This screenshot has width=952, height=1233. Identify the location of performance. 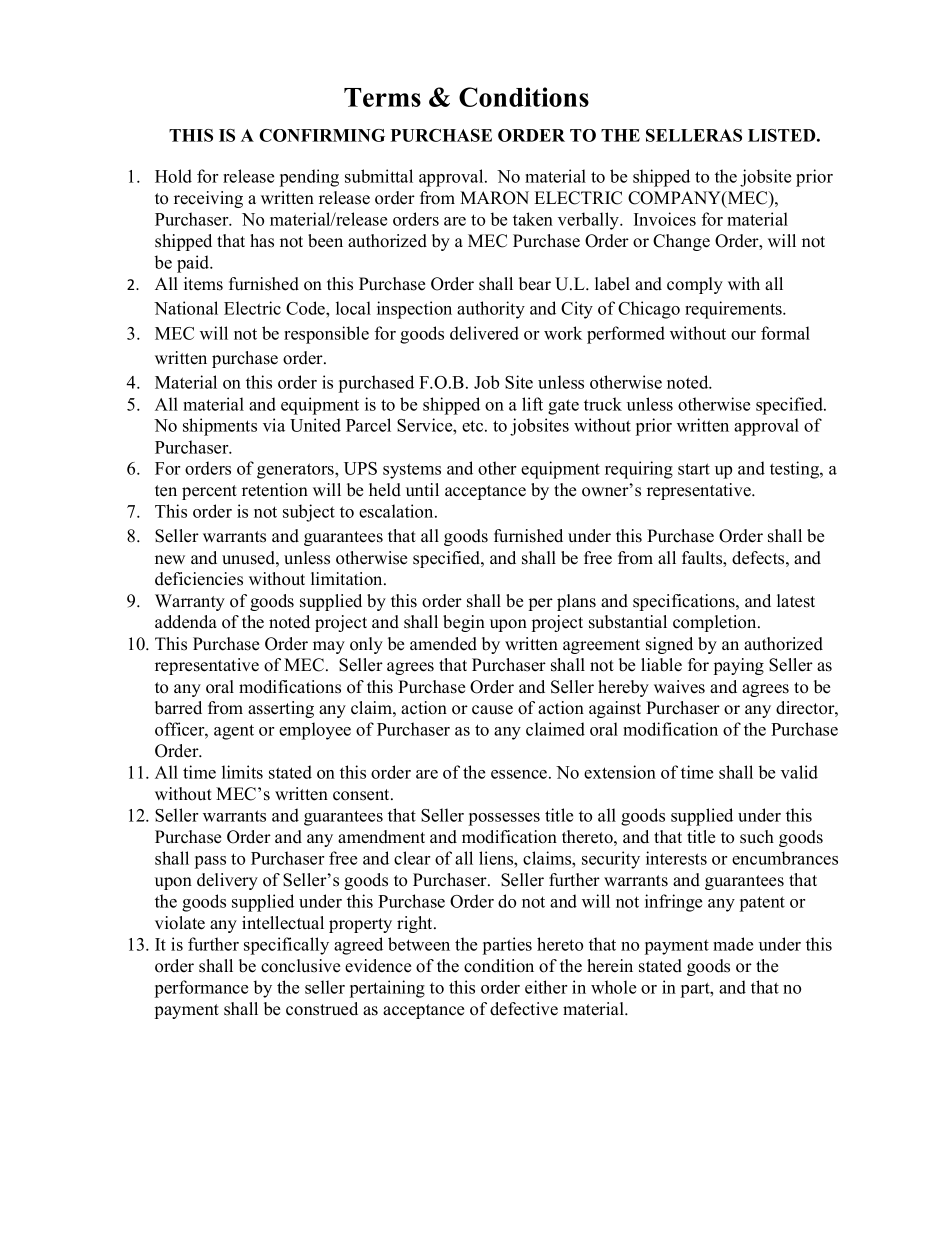
(201, 989).
